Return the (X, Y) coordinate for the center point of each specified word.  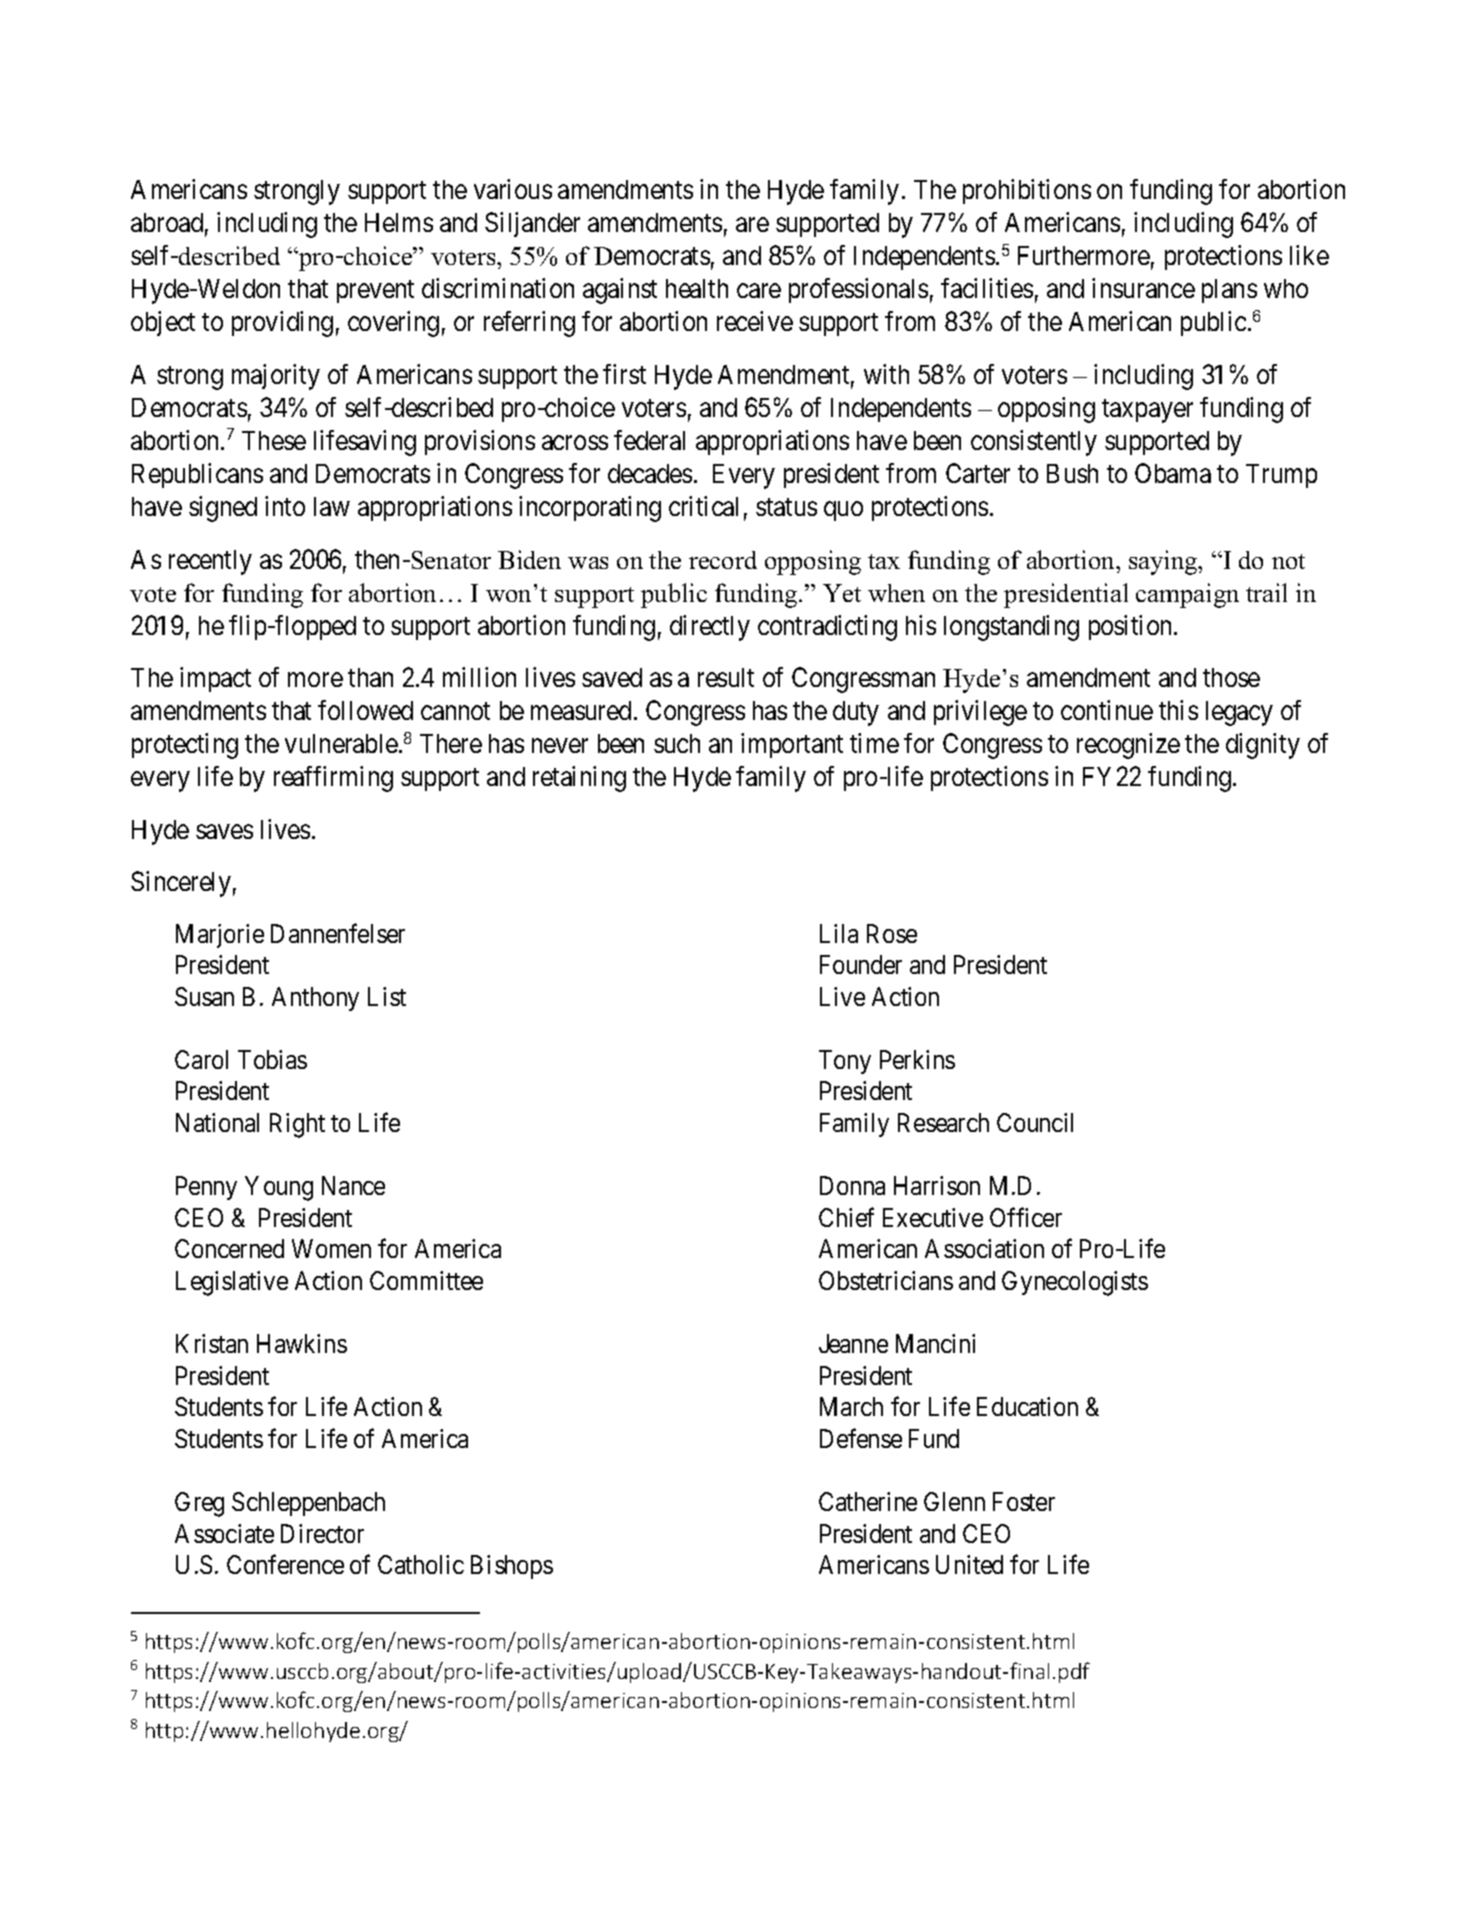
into (285, 506)
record (723, 560)
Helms (399, 222)
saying (1164, 562)
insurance (1143, 288)
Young (279, 1188)
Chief (846, 1217)
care (759, 291)
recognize (1128, 746)
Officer (1026, 1217)
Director (322, 1533)
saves (224, 831)
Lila (839, 933)
